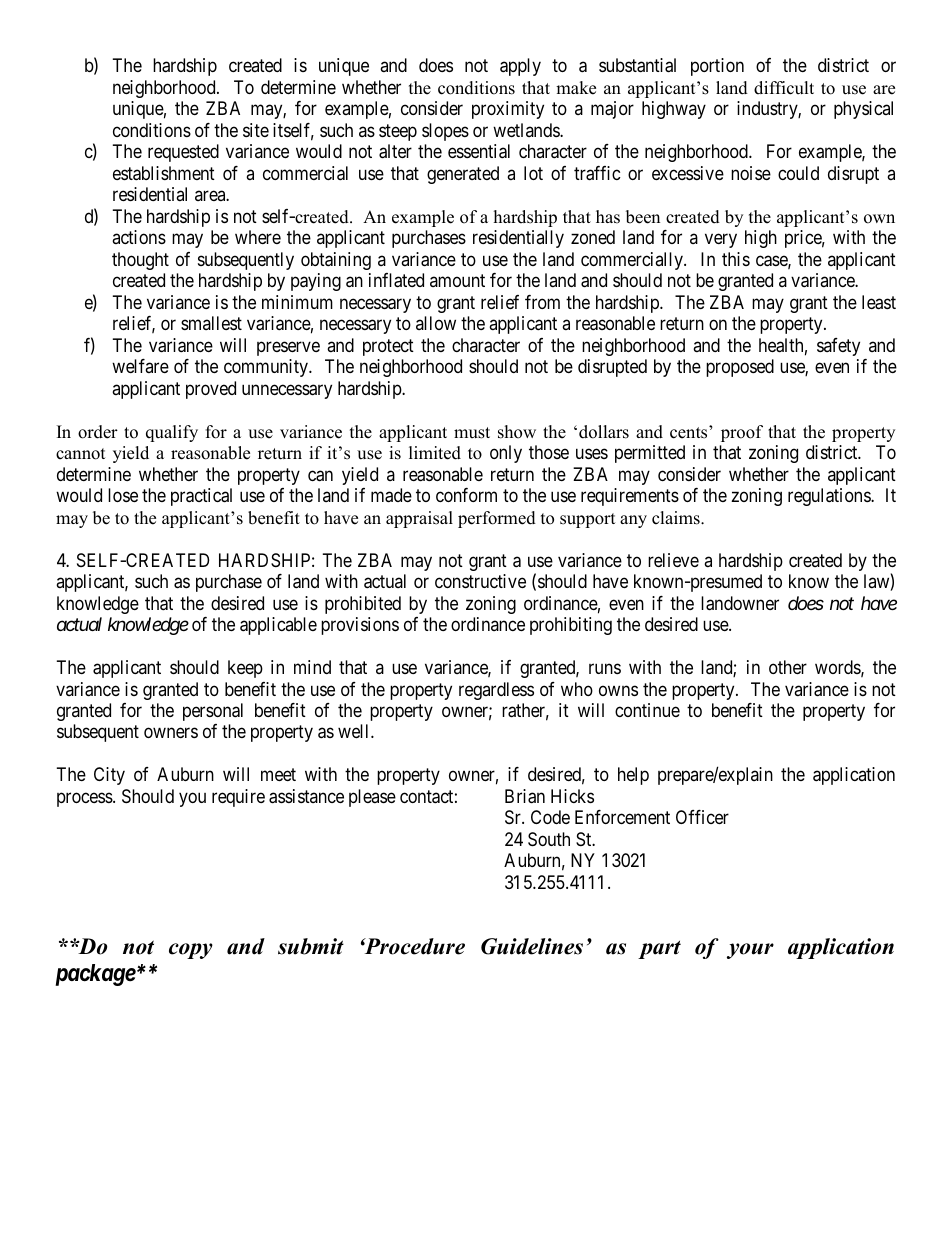 The image size is (952, 1233). I want to click on regulations, so click(830, 497).
